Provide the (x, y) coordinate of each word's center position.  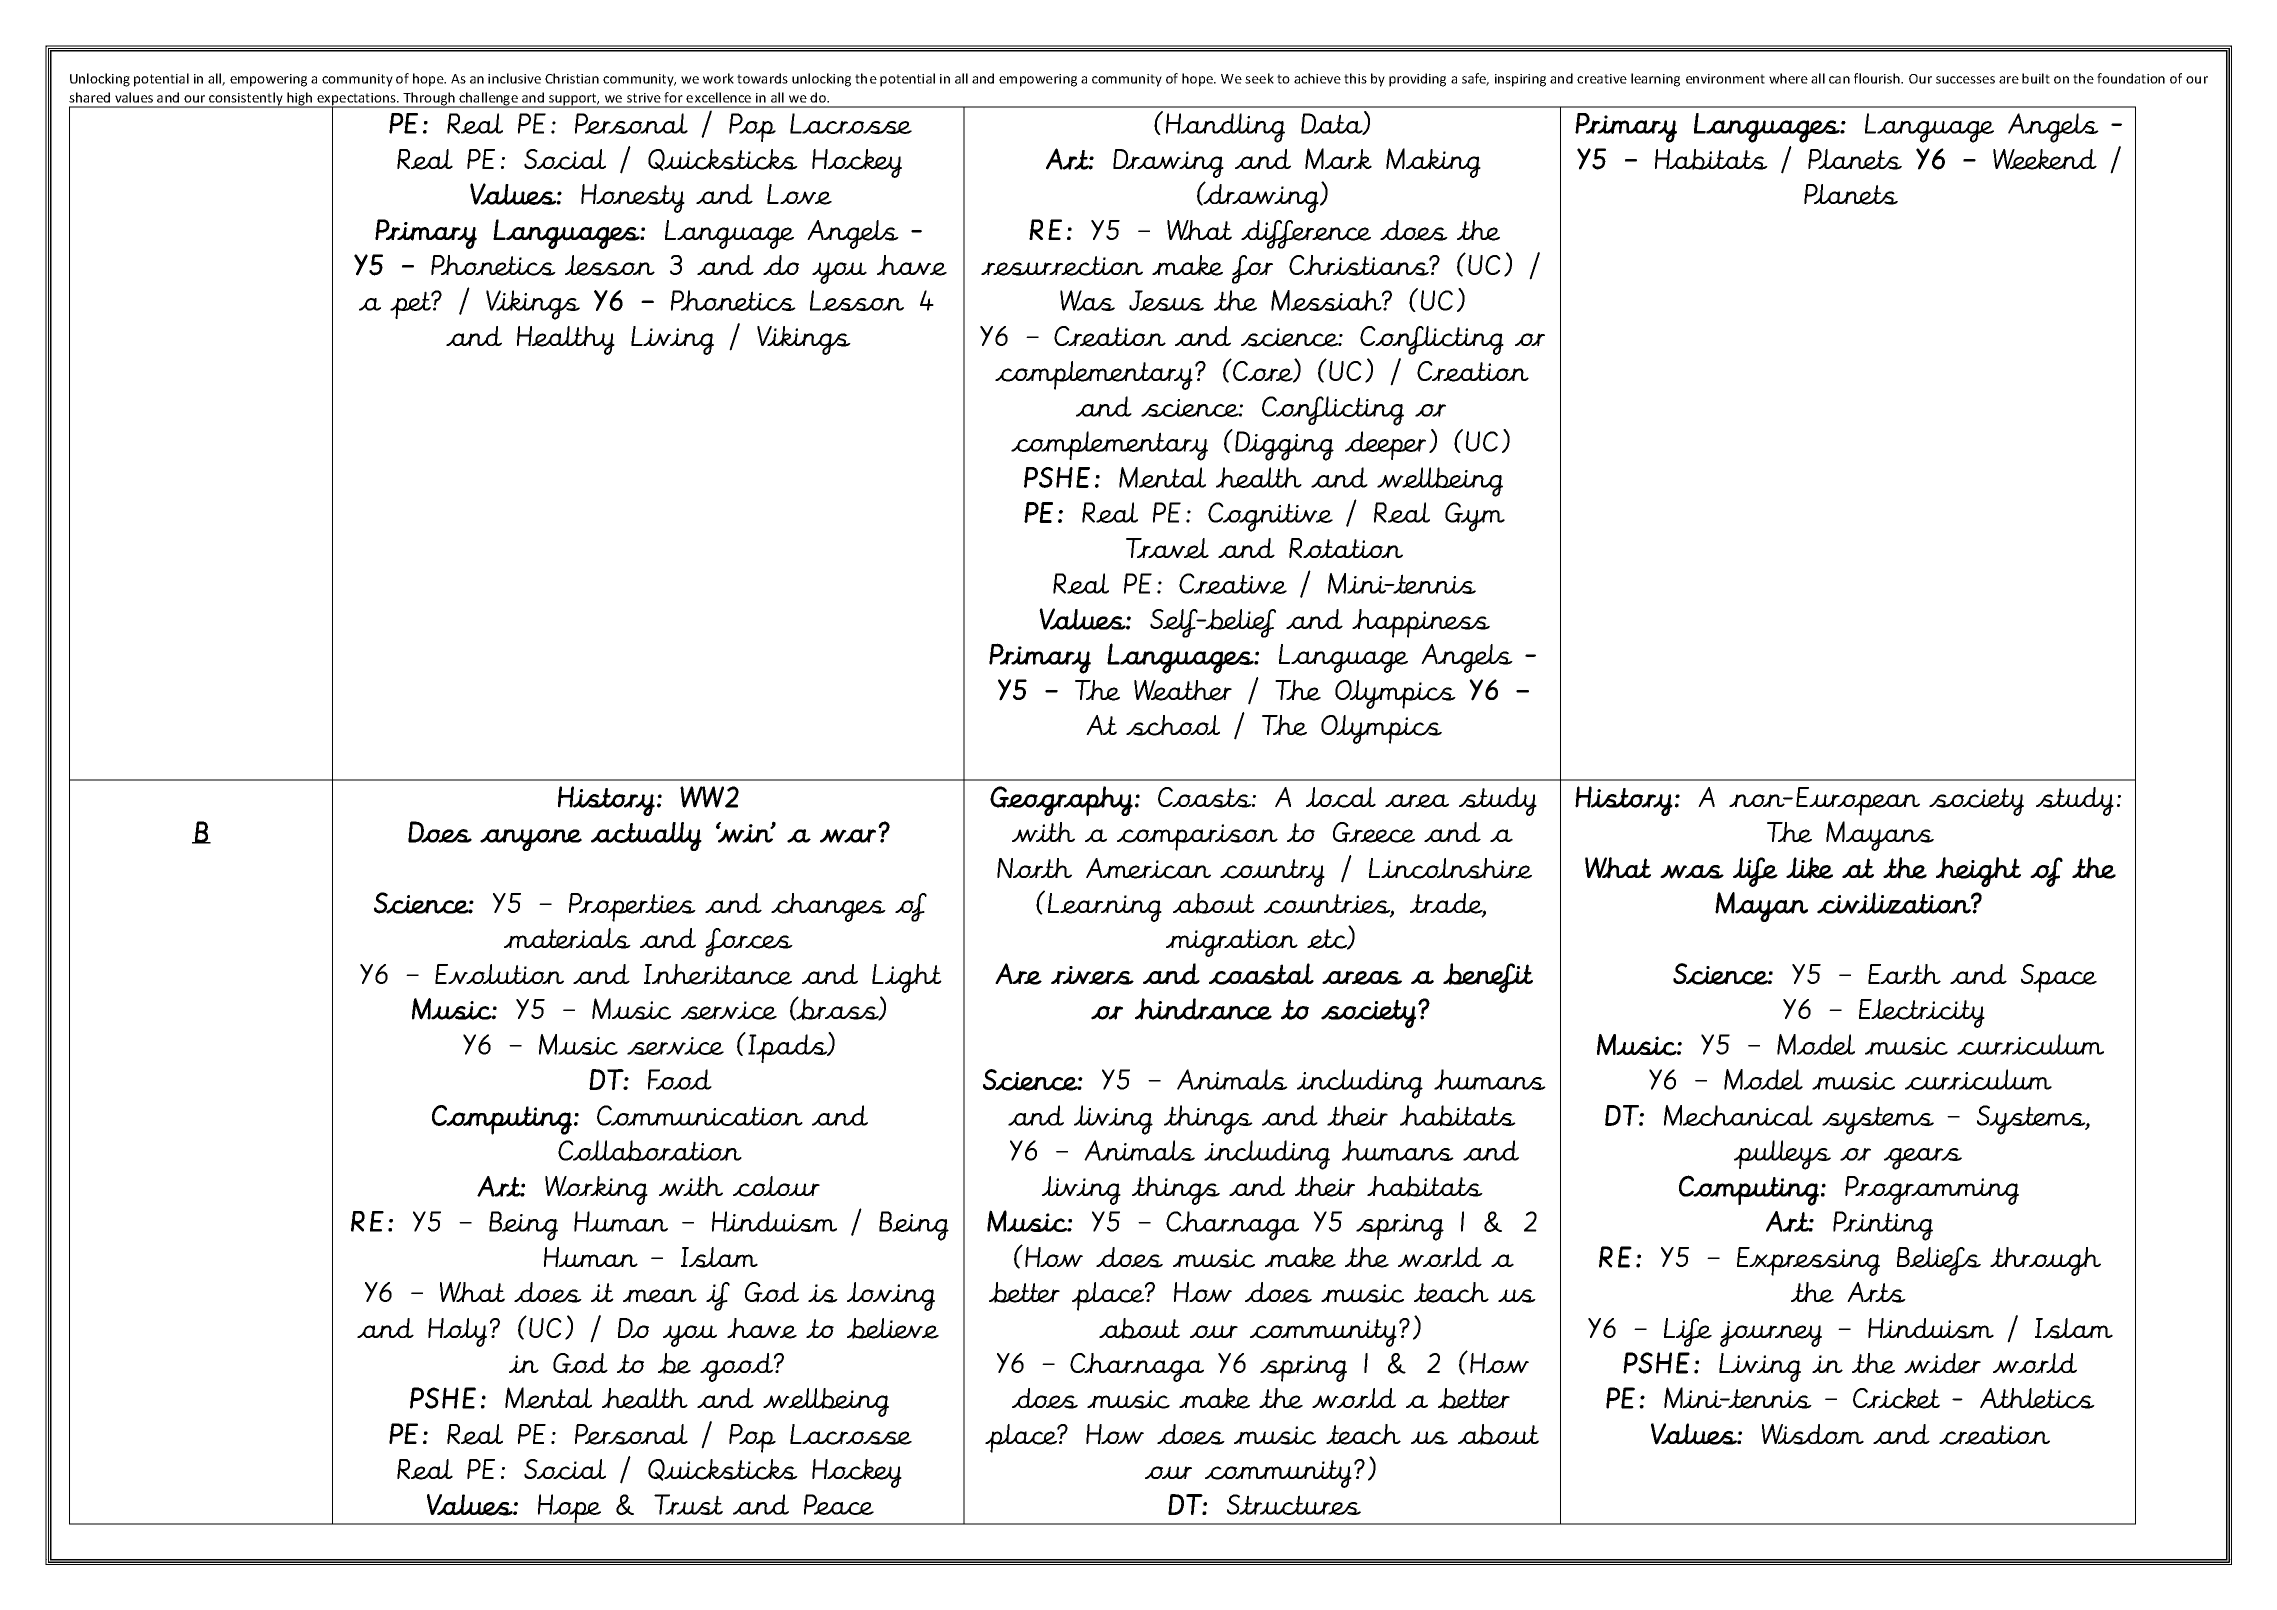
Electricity (1922, 1013)
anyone (531, 840)
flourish (1878, 78)
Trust (688, 1504)
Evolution (499, 974)
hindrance (1203, 1009)
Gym (1475, 517)
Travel (1167, 548)
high (300, 100)
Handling (1225, 128)
